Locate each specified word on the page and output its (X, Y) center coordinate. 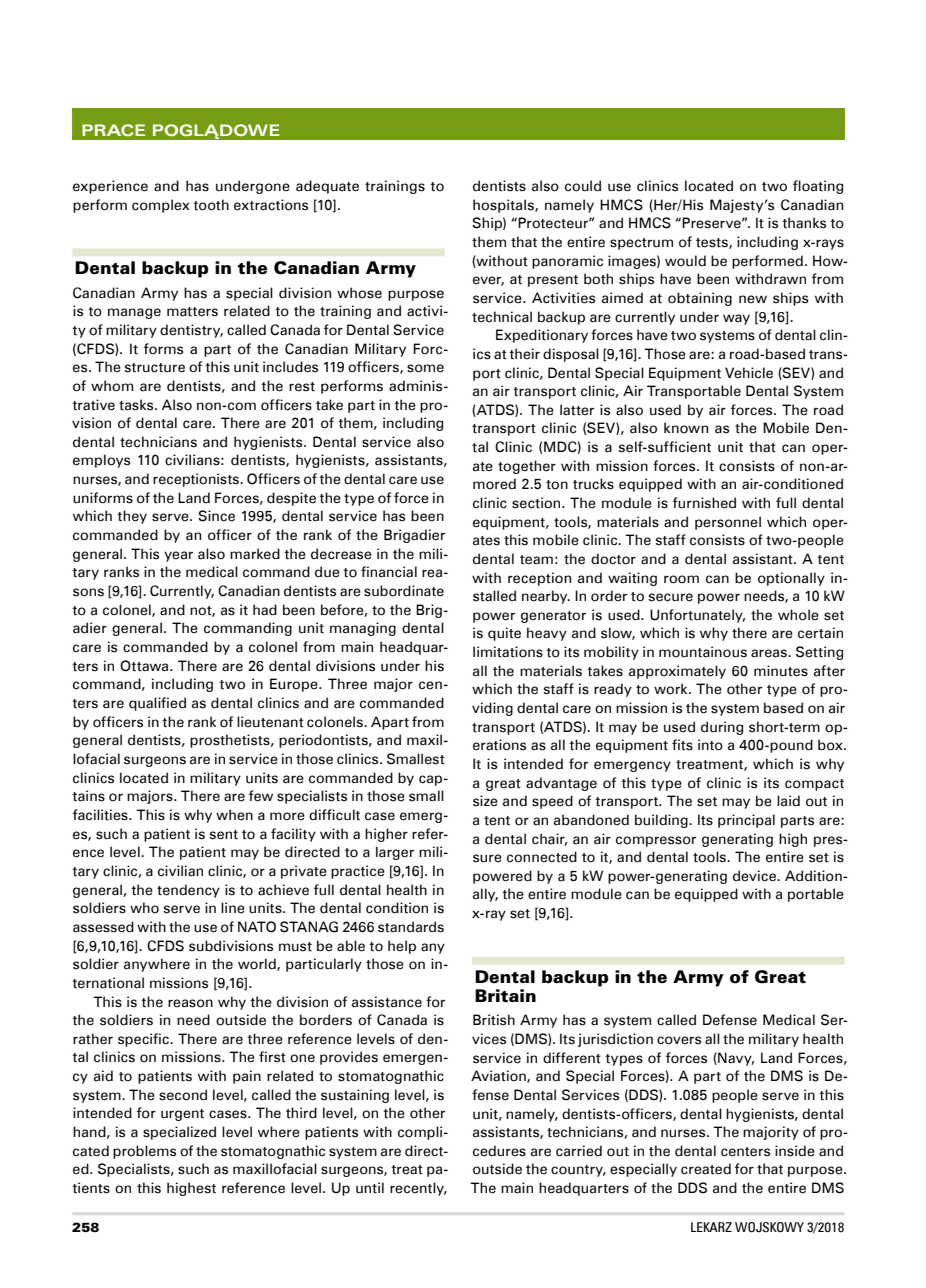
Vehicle (749, 373)
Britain (505, 995)
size (485, 801)
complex (161, 206)
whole (798, 615)
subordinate (404, 591)
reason (190, 1003)
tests (713, 243)
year (178, 556)
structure (155, 368)
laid (788, 801)
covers (679, 1040)
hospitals (504, 206)
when (234, 815)
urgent (182, 1115)
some (425, 368)
